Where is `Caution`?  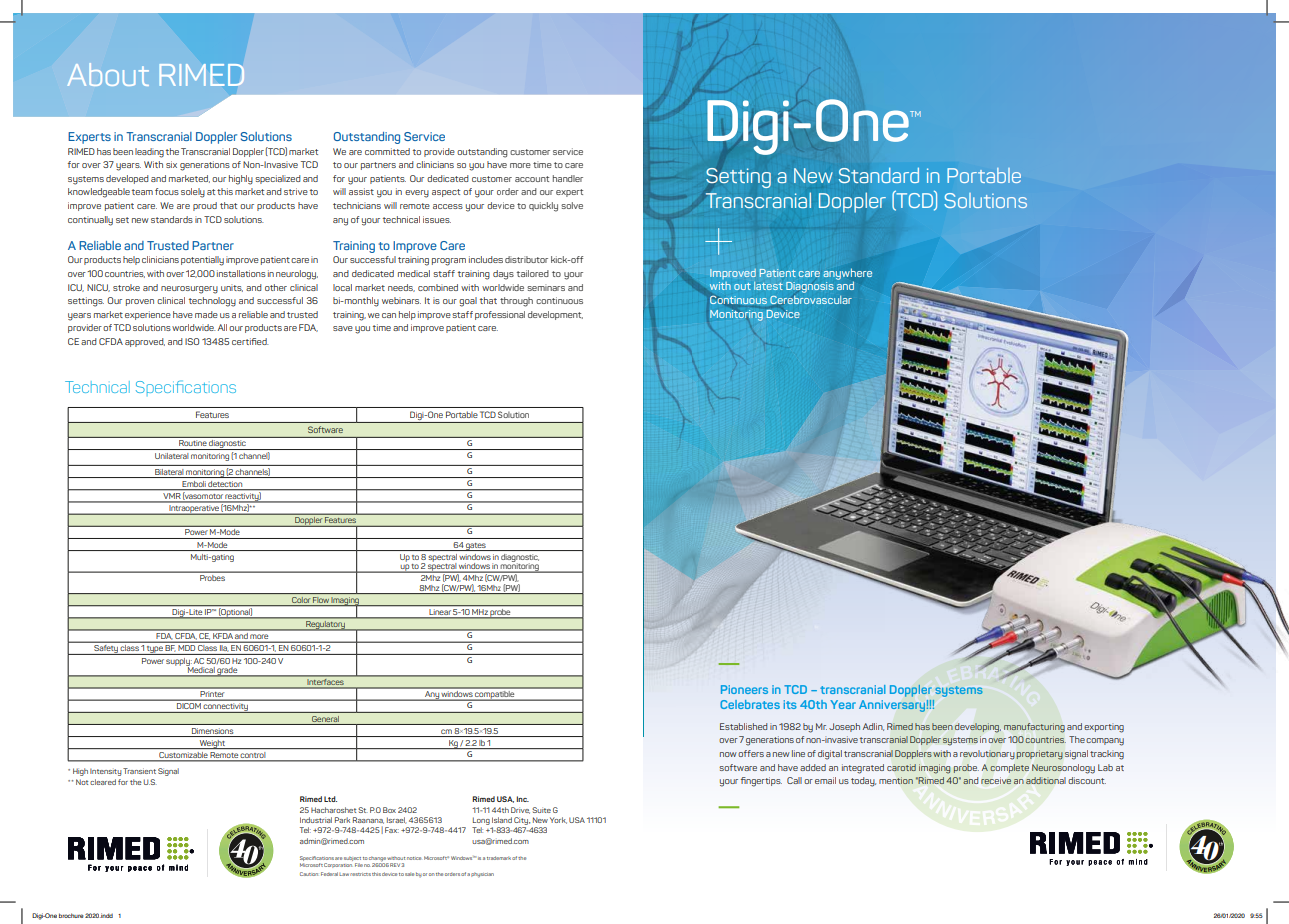
Caution is located at coordinates (309, 874).
